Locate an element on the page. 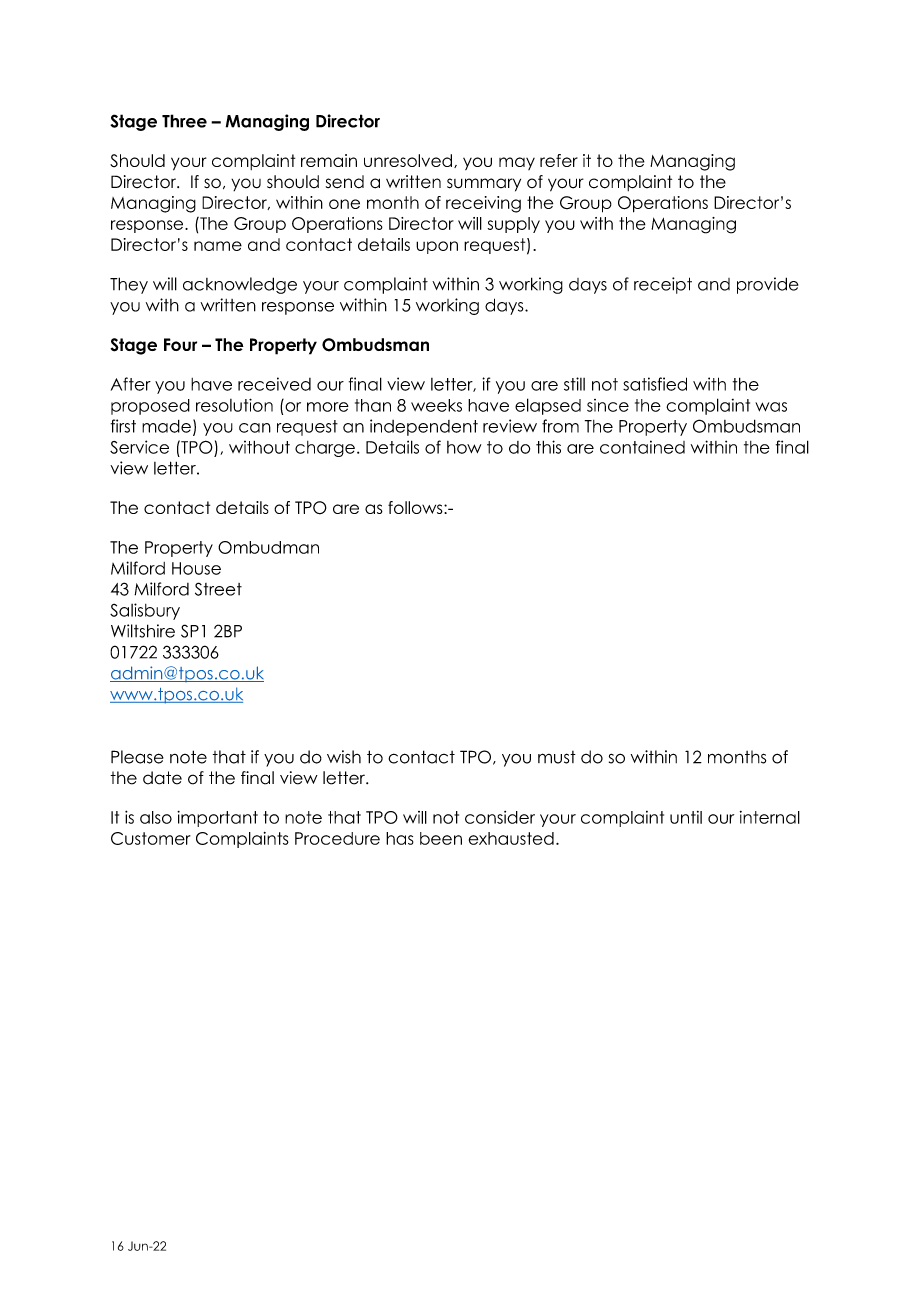 The image size is (924, 1308). Service is located at coordinates (139, 447).
